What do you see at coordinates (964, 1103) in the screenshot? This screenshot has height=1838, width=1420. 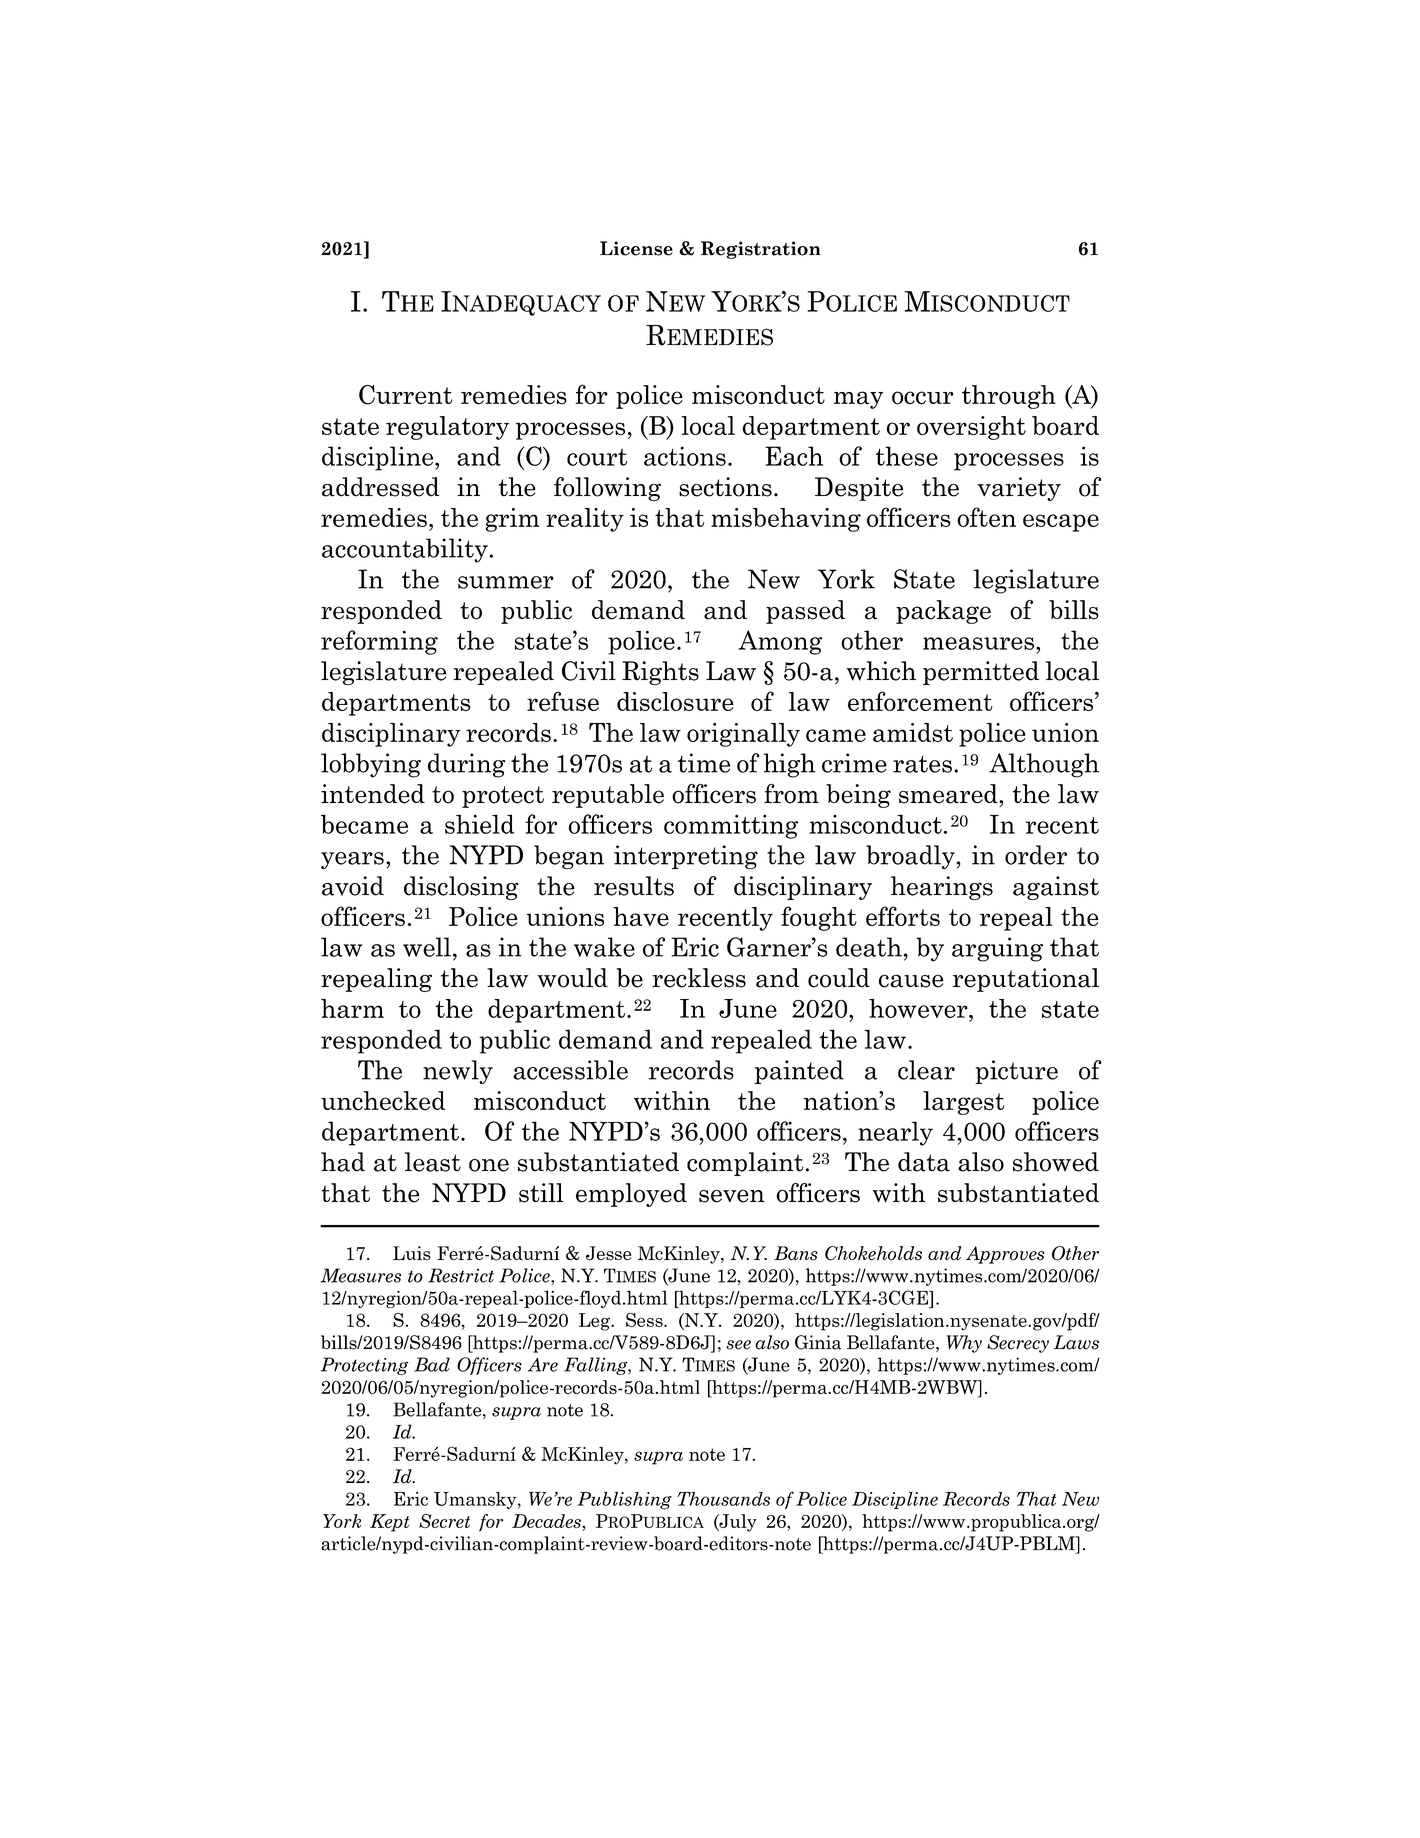 I see `largest` at bounding box center [964, 1103].
